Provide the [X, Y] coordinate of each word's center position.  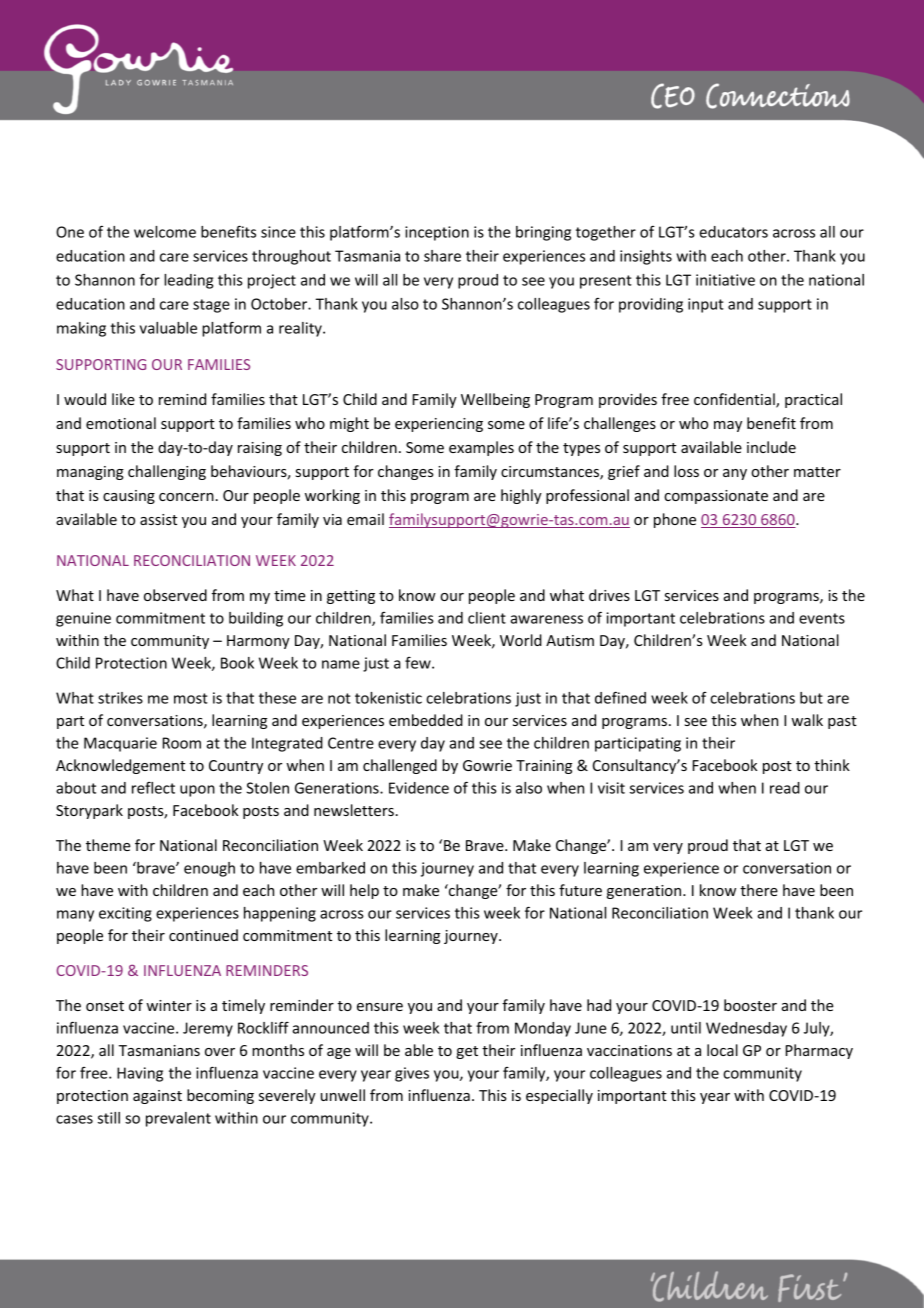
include [771, 447]
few [419, 663]
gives [412, 1074]
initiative [725, 280]
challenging [167, 472]
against [157, 1097]
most [191, 698]
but [811, 698]
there [759, 890]
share [442, 256]
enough [209, 869]
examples [481, 448]
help [364, 891]
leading [188, 281]
